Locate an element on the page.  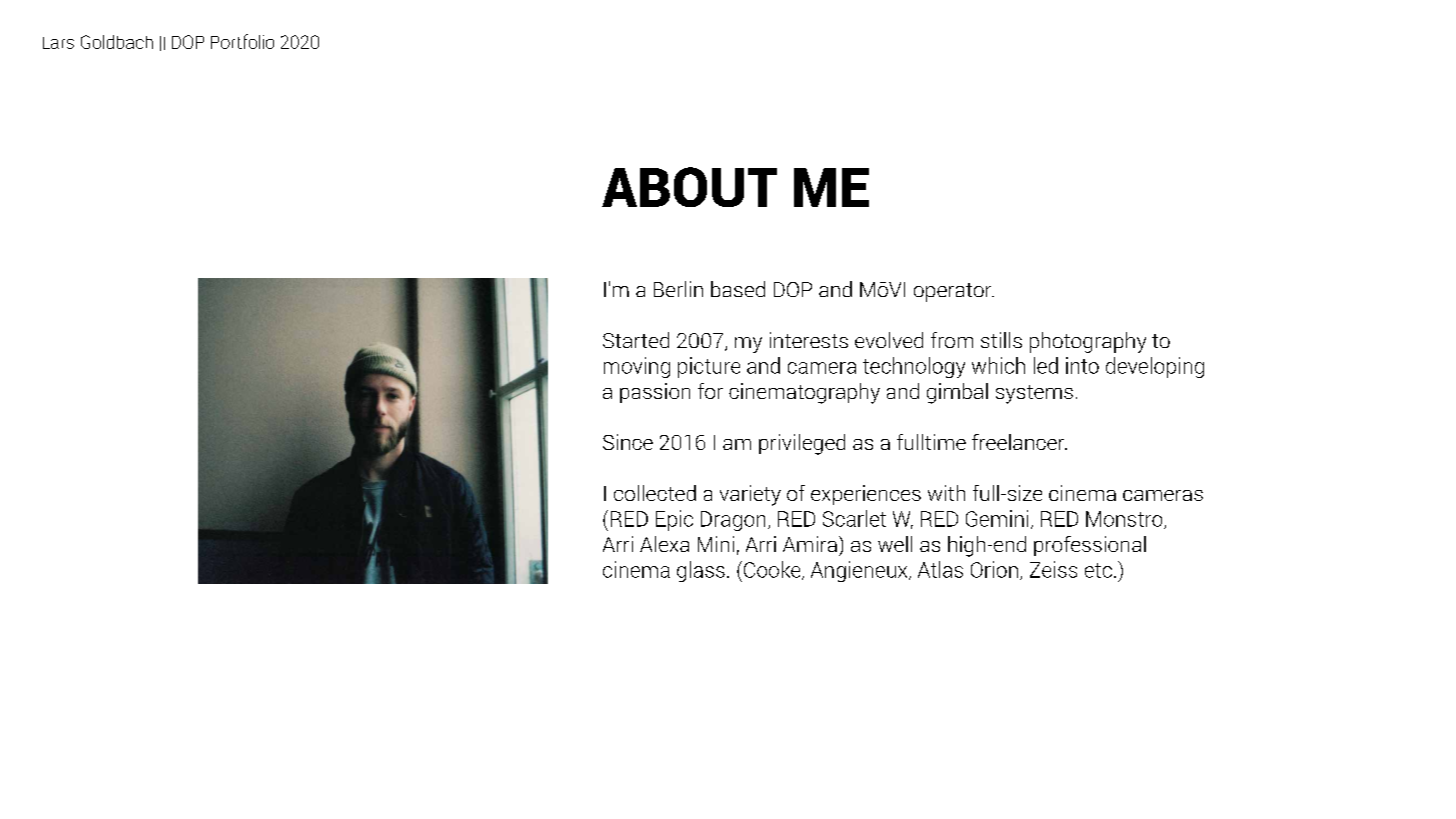
stills is located at coordinates (1001, 340).
